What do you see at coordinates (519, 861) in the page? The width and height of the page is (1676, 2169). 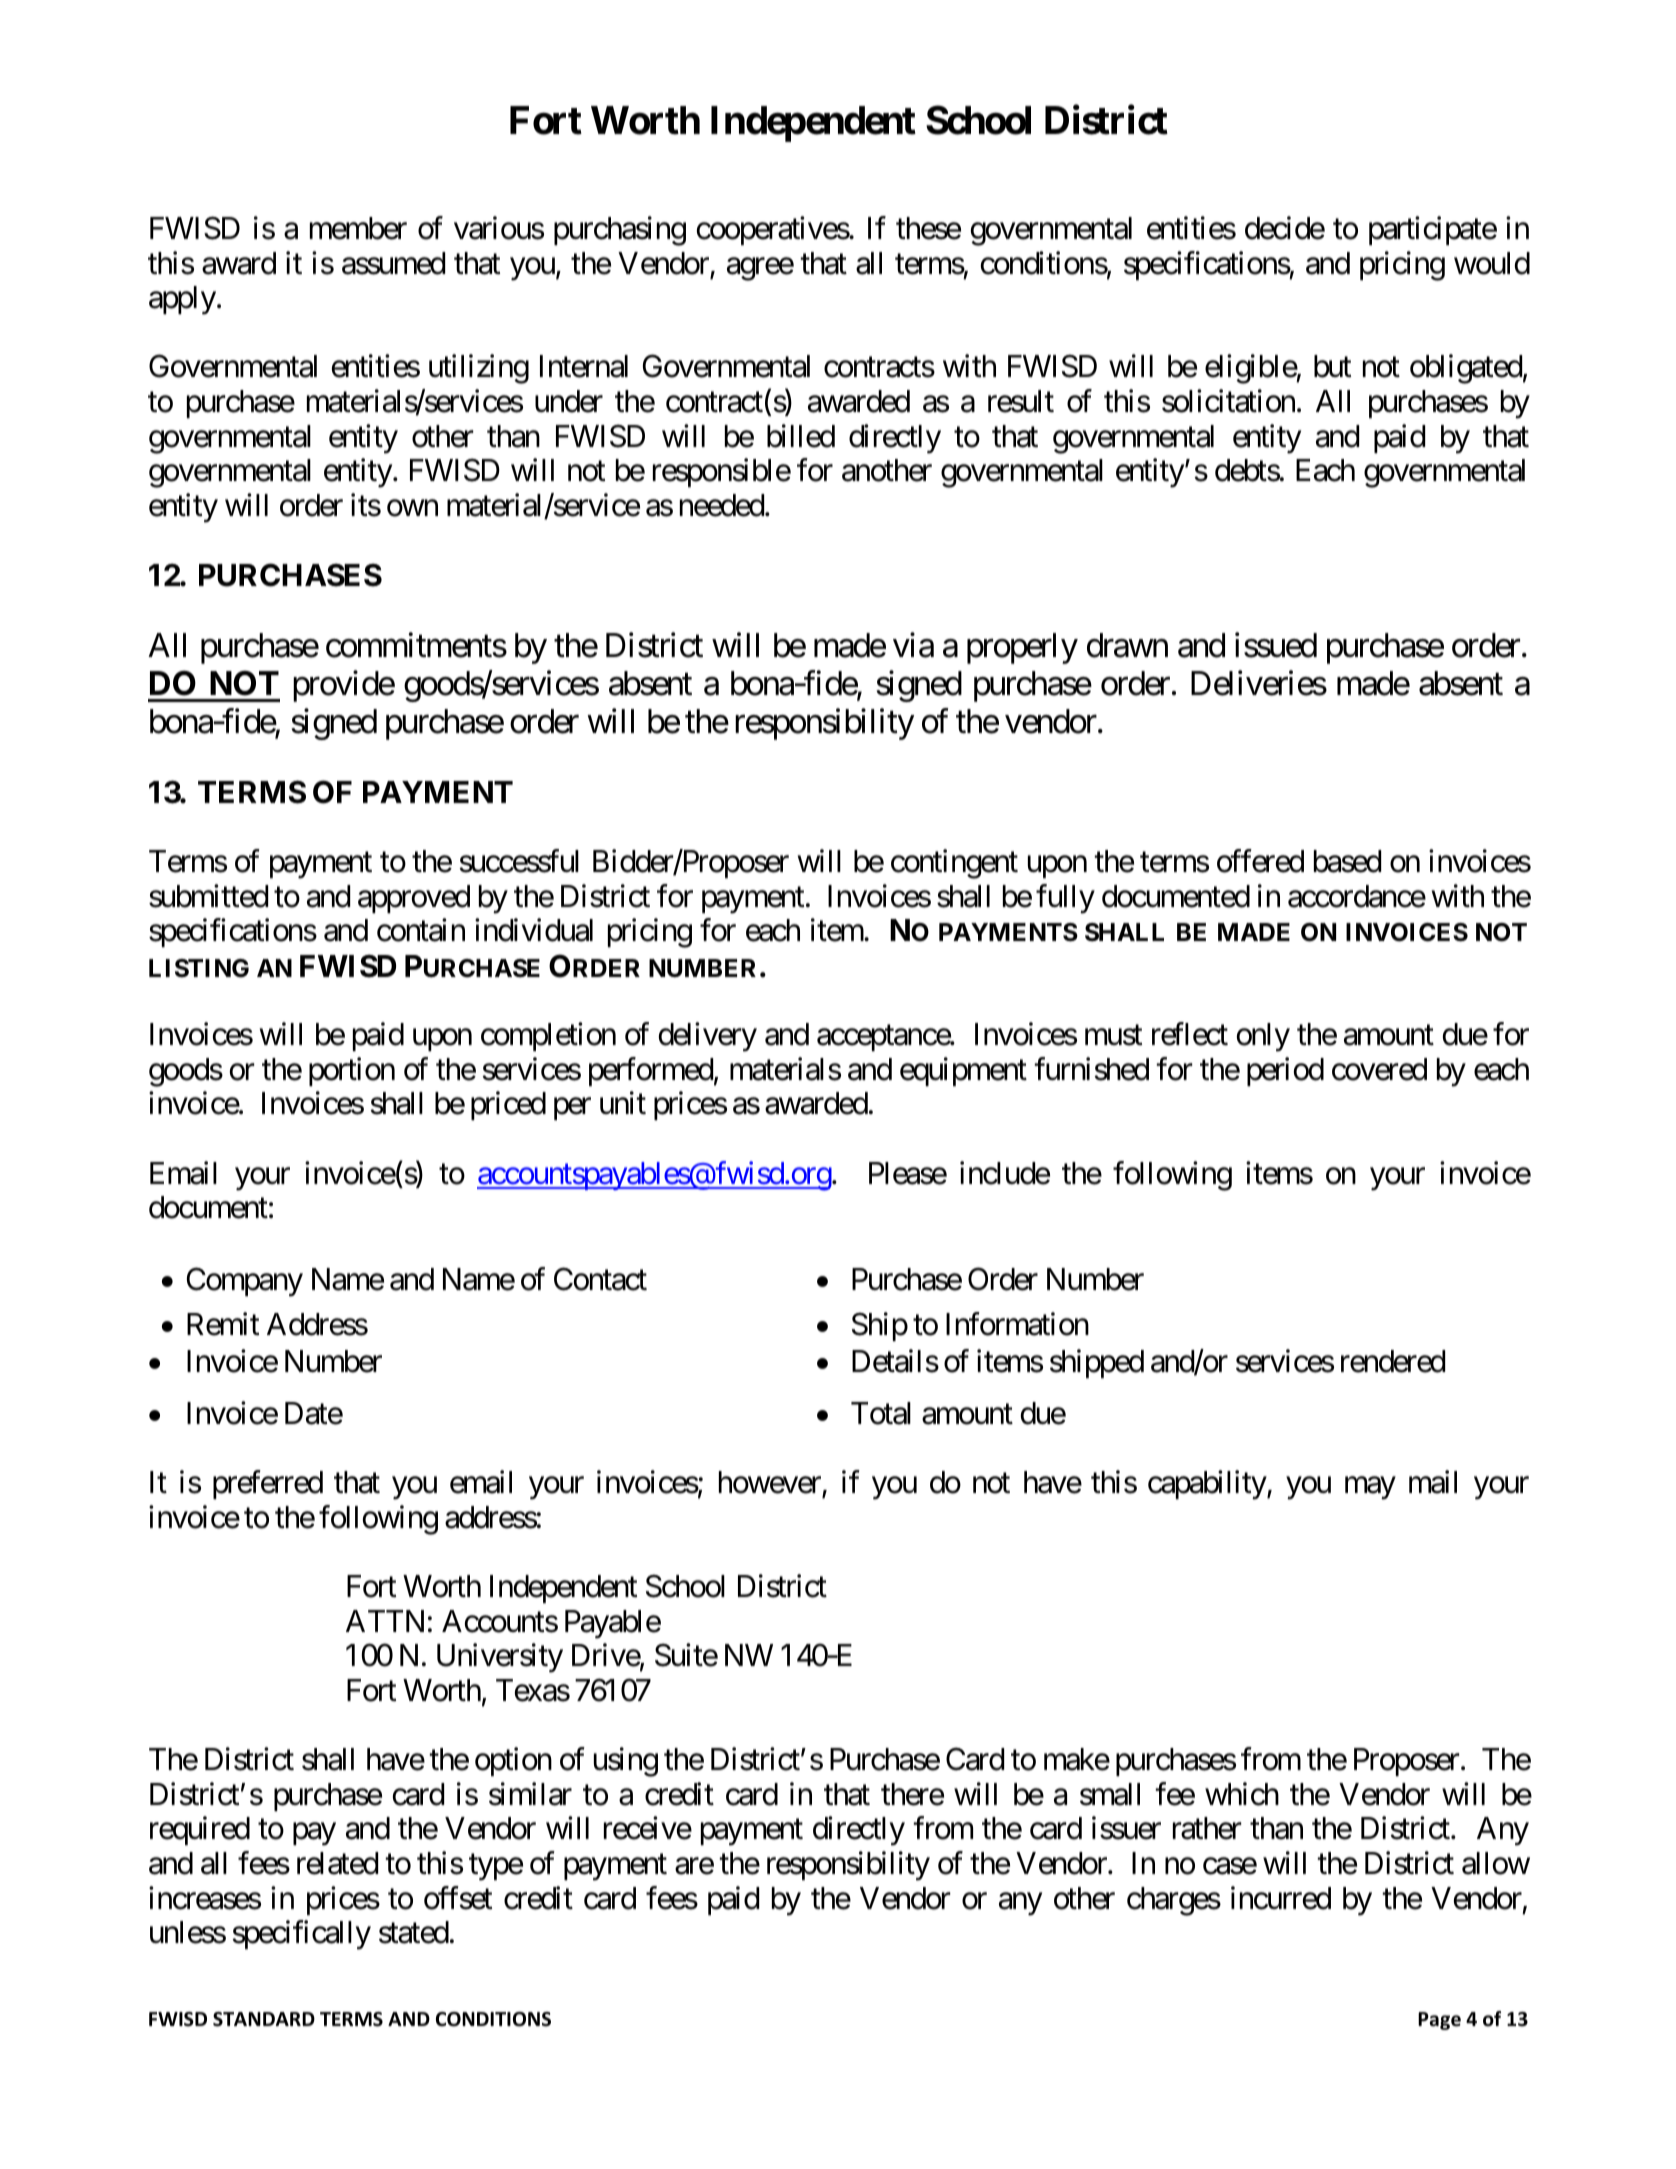 I see `successful` at bounding box center [519, 861].
